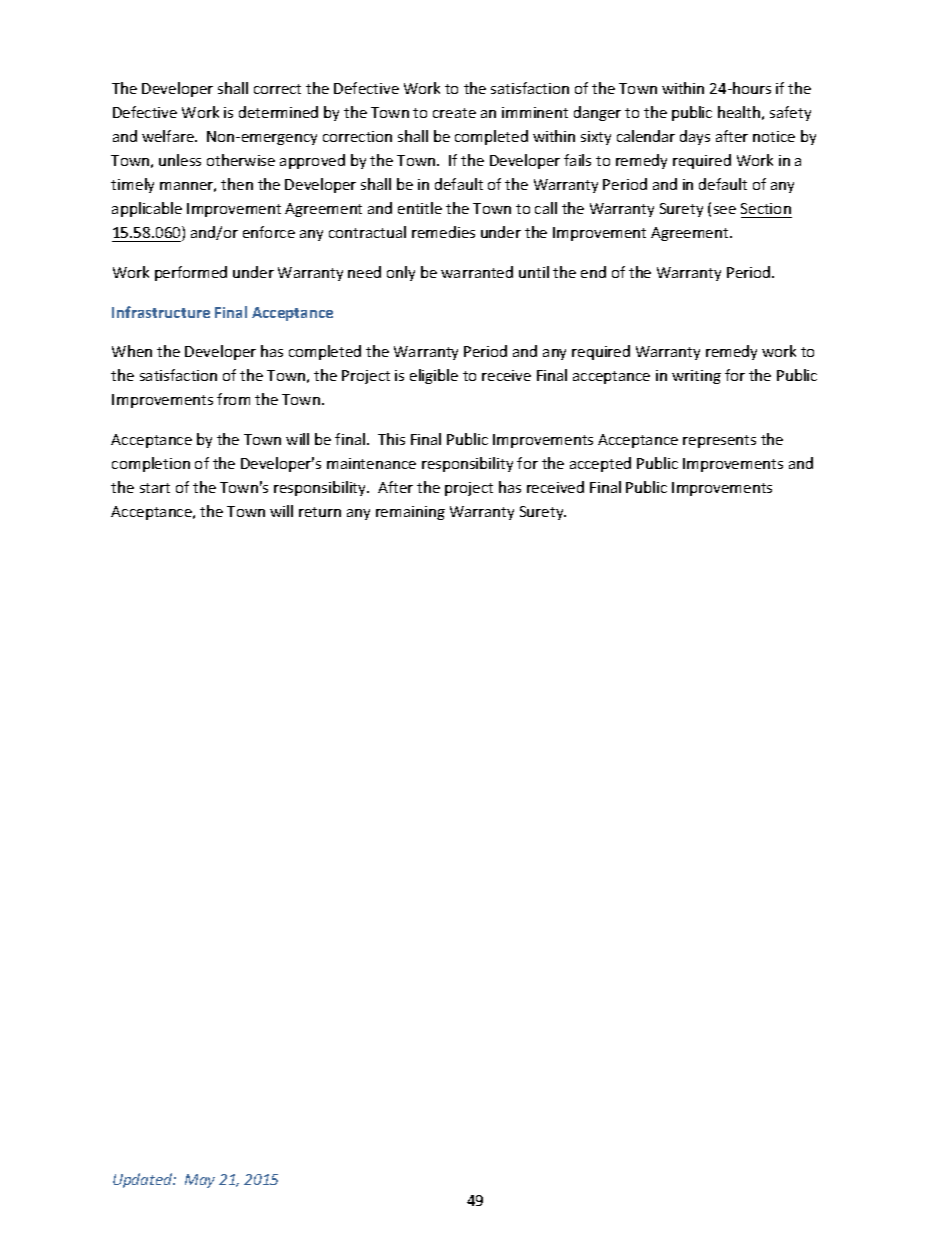 The width and height of the screenshot is (952, 1233). I want to click on create, so click(454, 113).
